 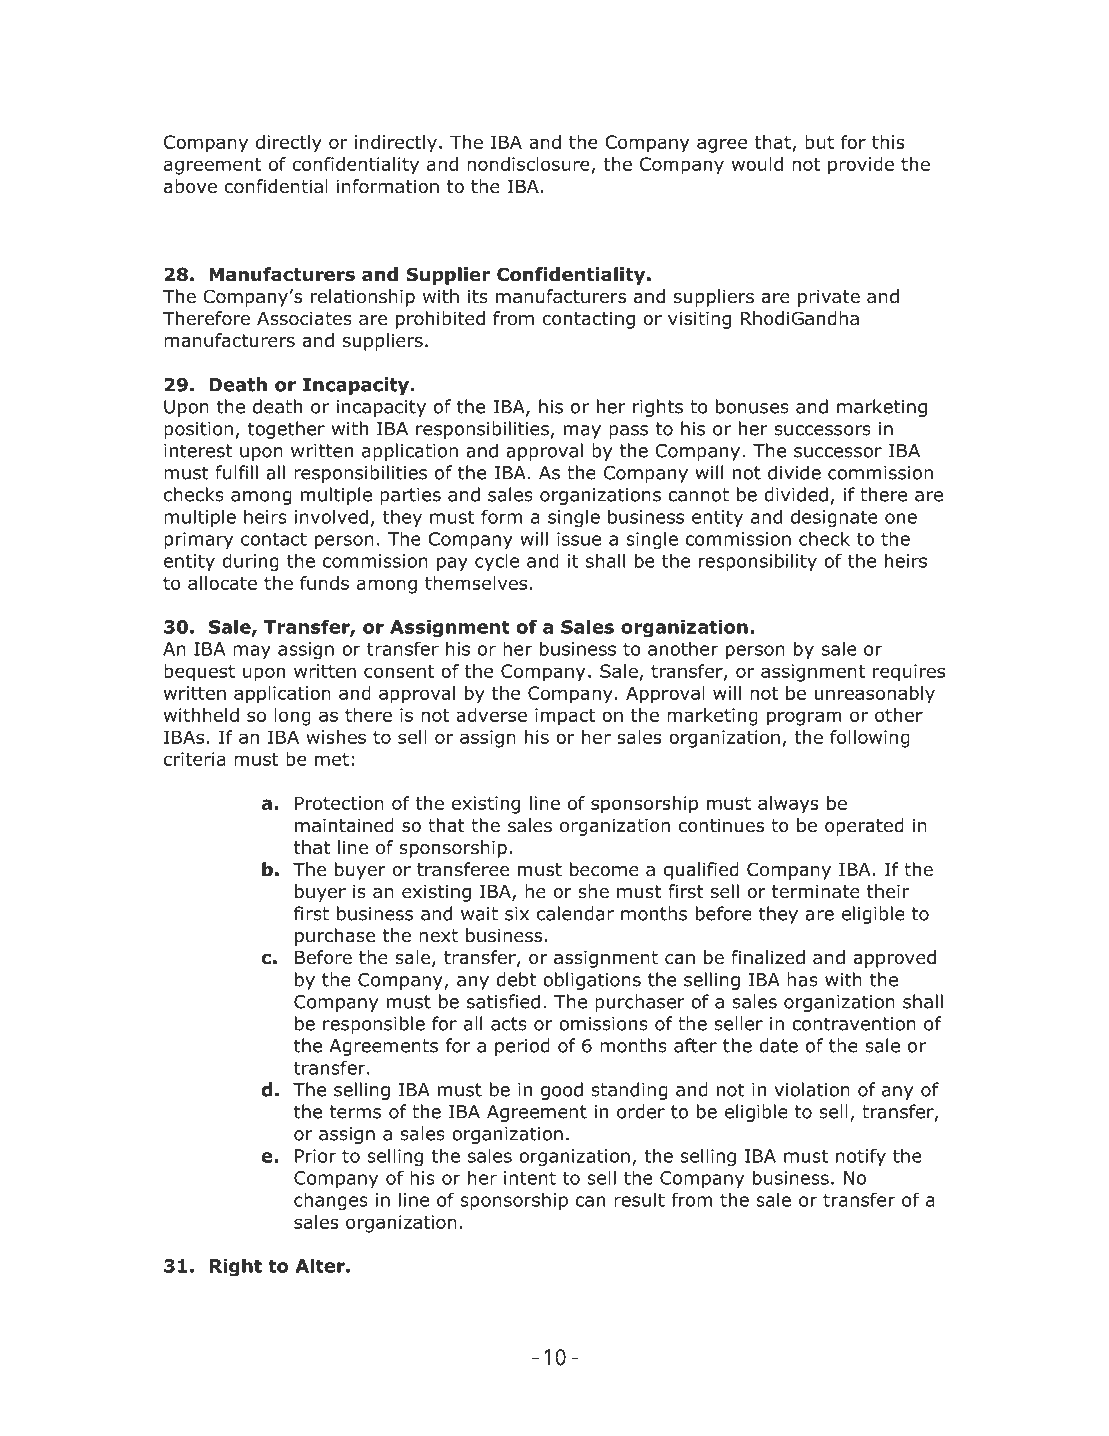 What do you see at coordinates (875, 695) in the document?
I see `unreasonably` at bounding box center [875, 695].
